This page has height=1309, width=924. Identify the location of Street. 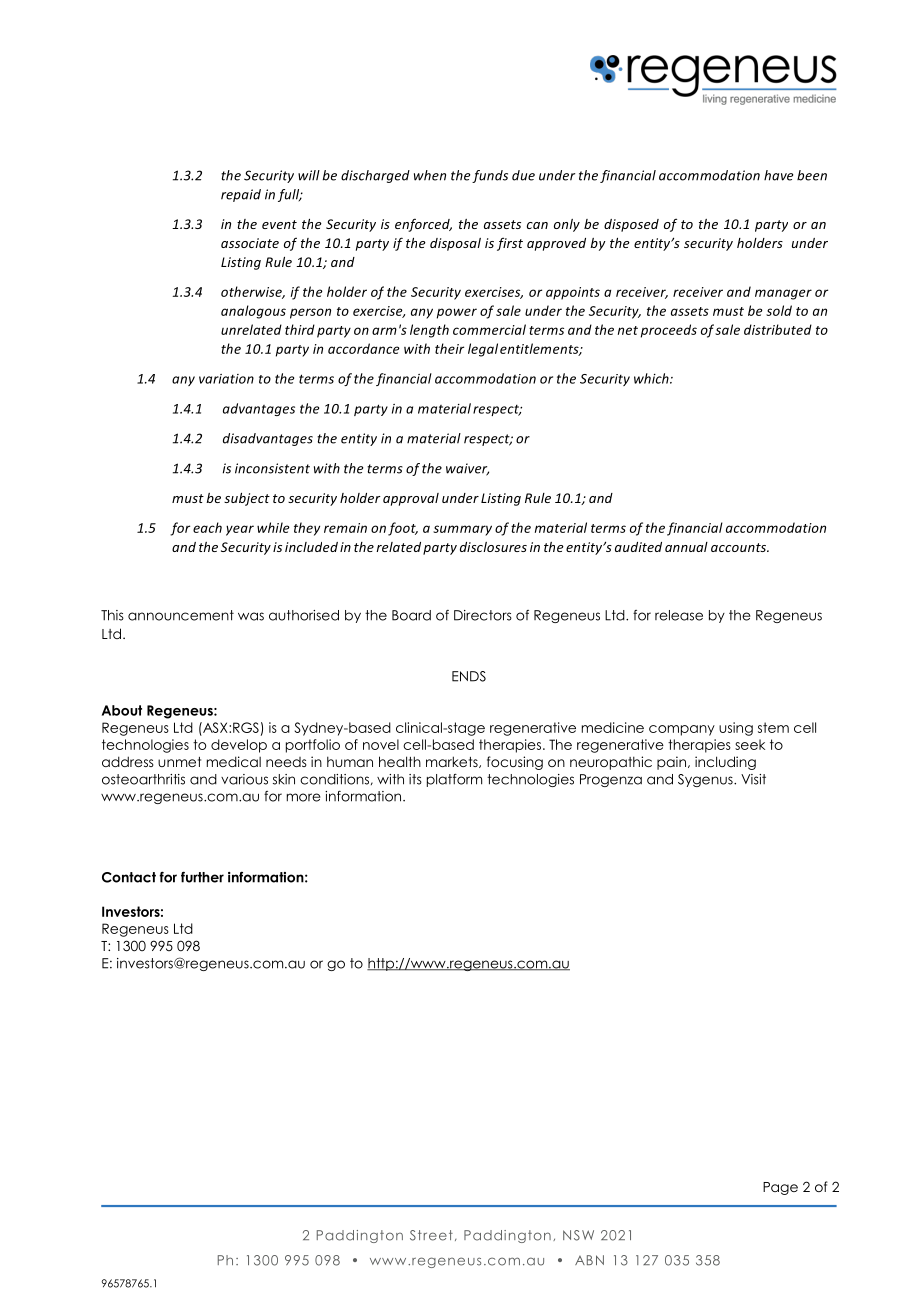
(431, 1235).
